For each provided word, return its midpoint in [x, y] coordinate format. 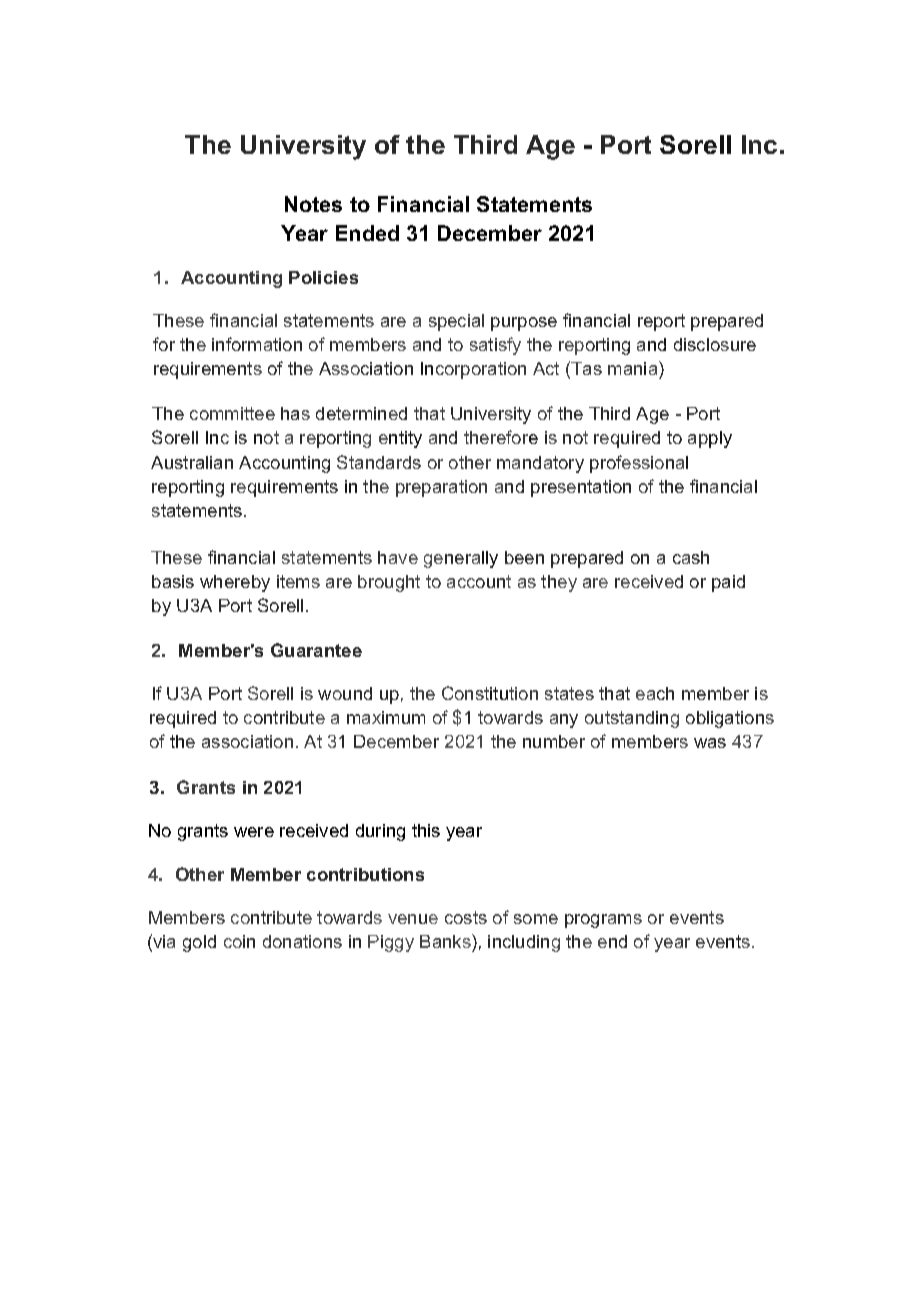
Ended [367, 233]
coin [239, 941]
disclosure [715, 344]
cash [691, 557]
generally [461, 559]
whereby [235, 583]
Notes [313, 204]
